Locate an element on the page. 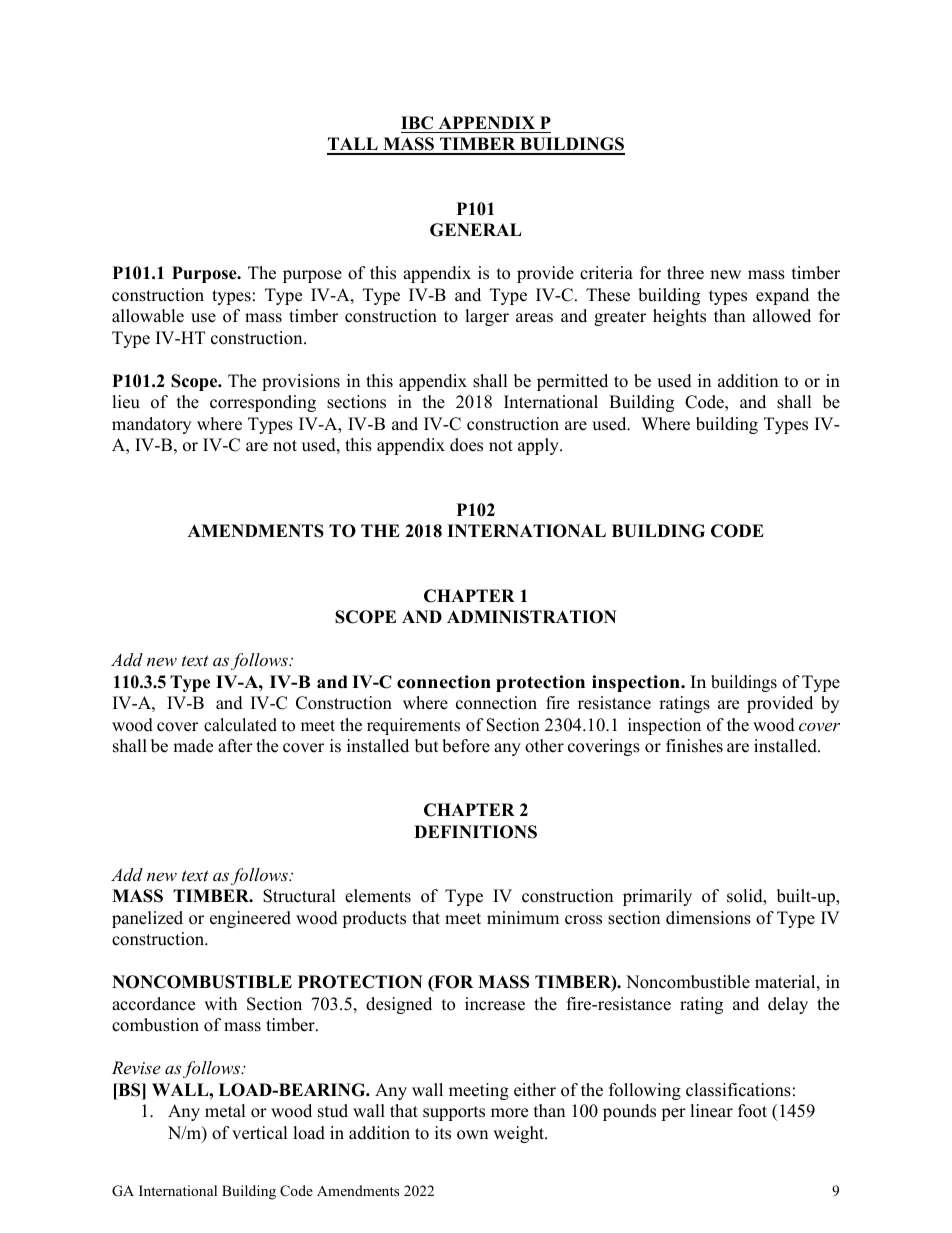 The height and width of the page is (1233, 952). before is located at coordinates (466, 746).
